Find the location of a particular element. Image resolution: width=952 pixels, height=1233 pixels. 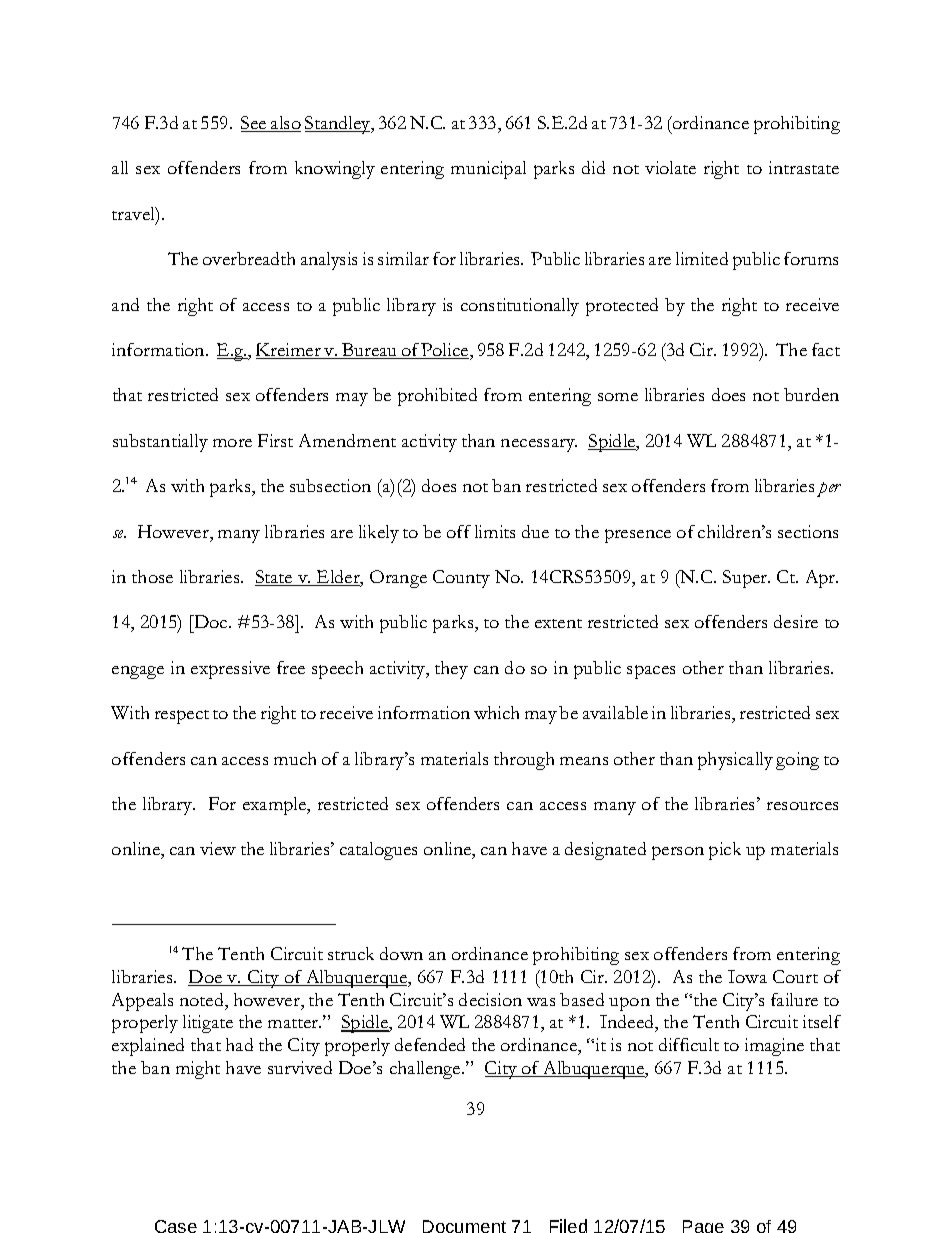

more is located at coordinates (232, 443).
